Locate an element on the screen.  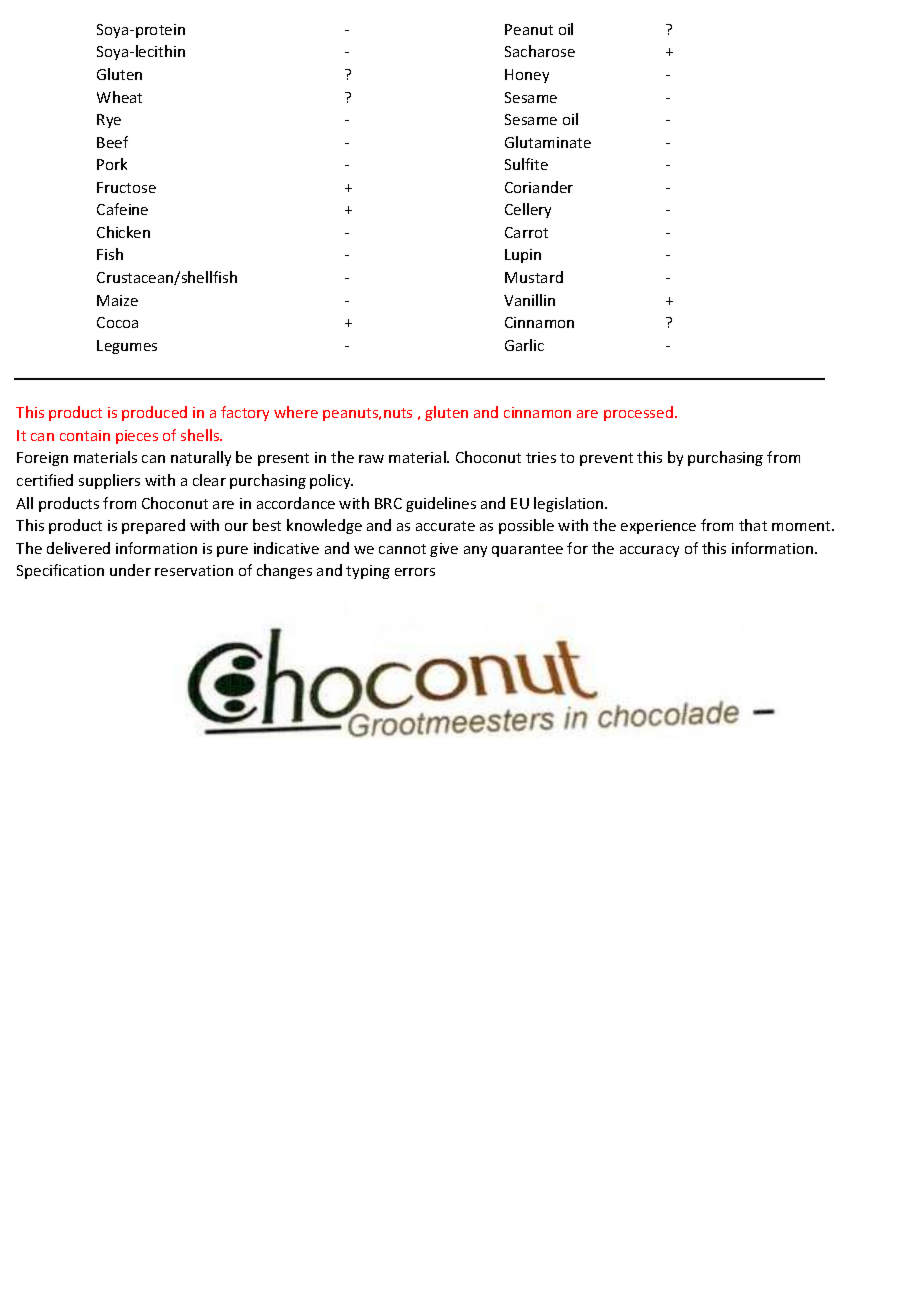
Sulfite is located at coordinates (526, 164).
